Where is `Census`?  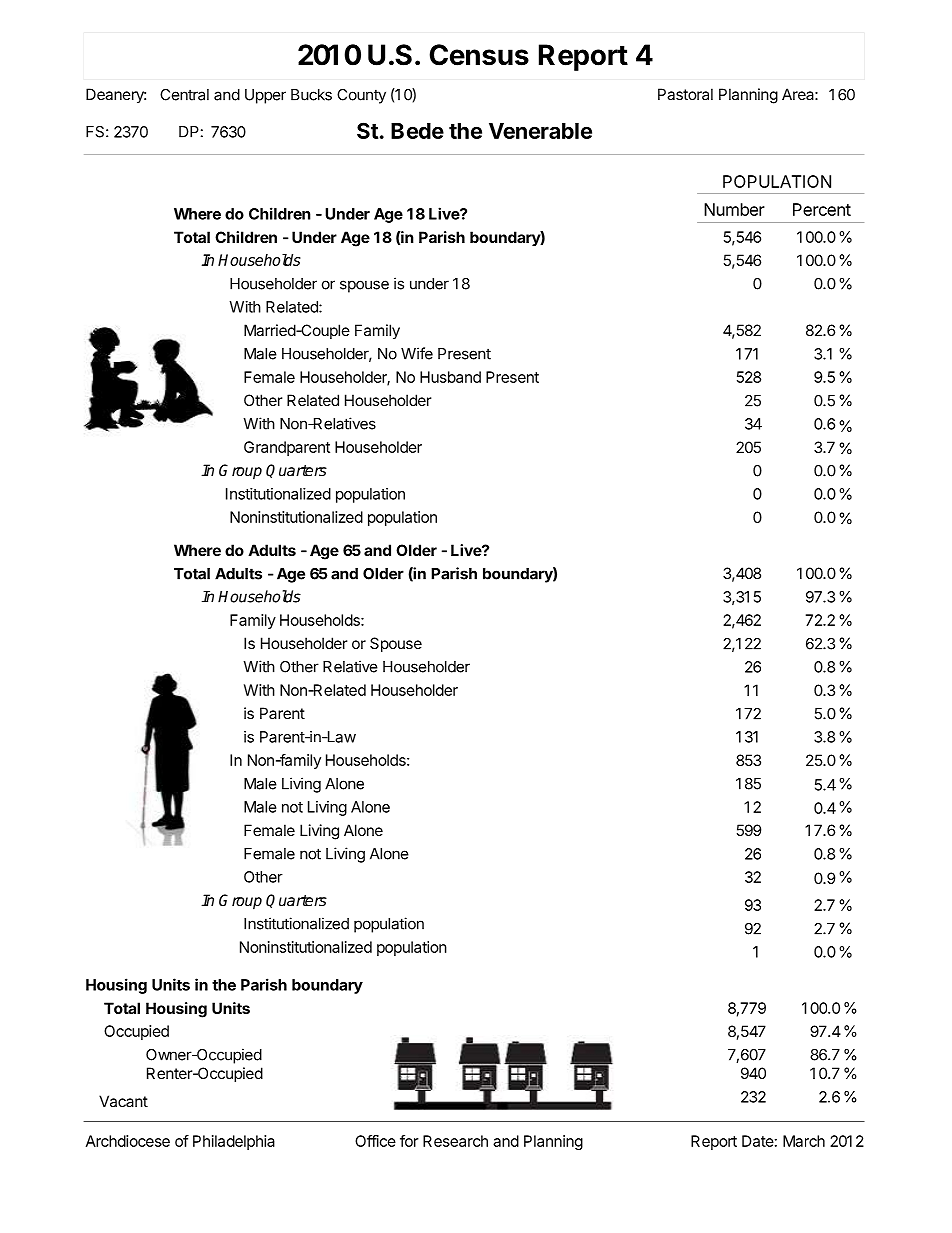 Census is located at coordinates (479, 55).
